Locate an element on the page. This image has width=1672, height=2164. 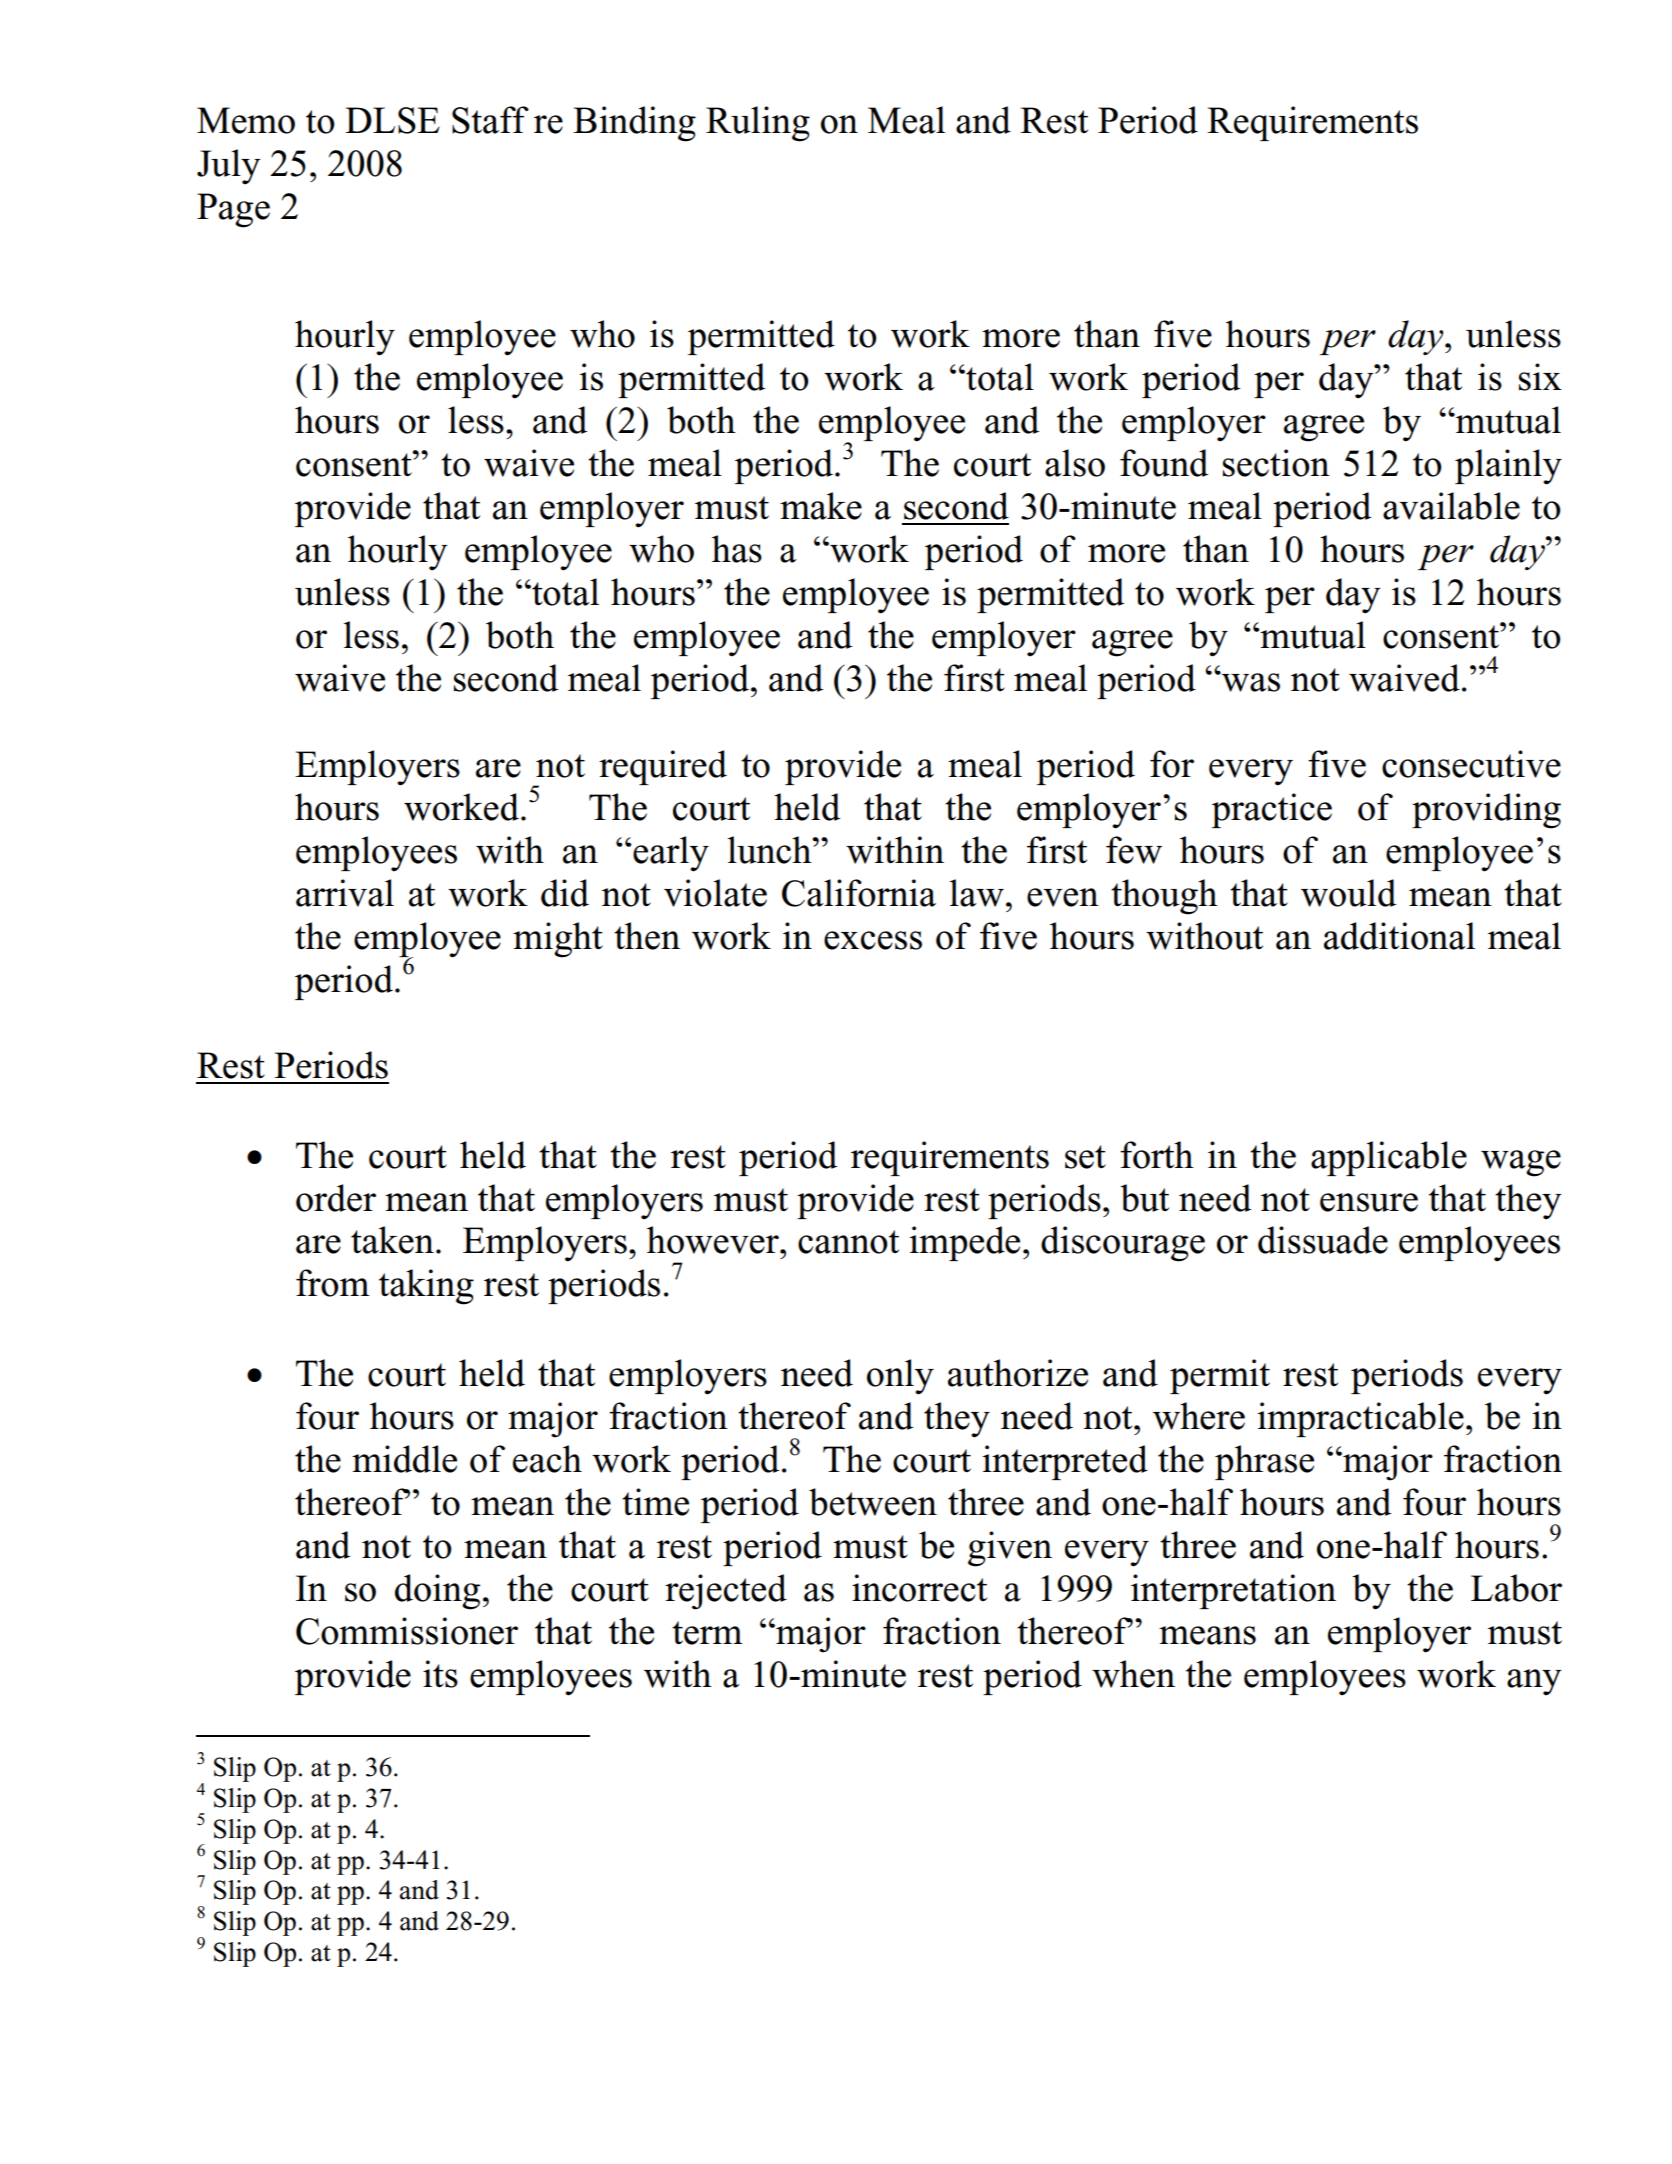
has is located at coordinates (737, 549).
